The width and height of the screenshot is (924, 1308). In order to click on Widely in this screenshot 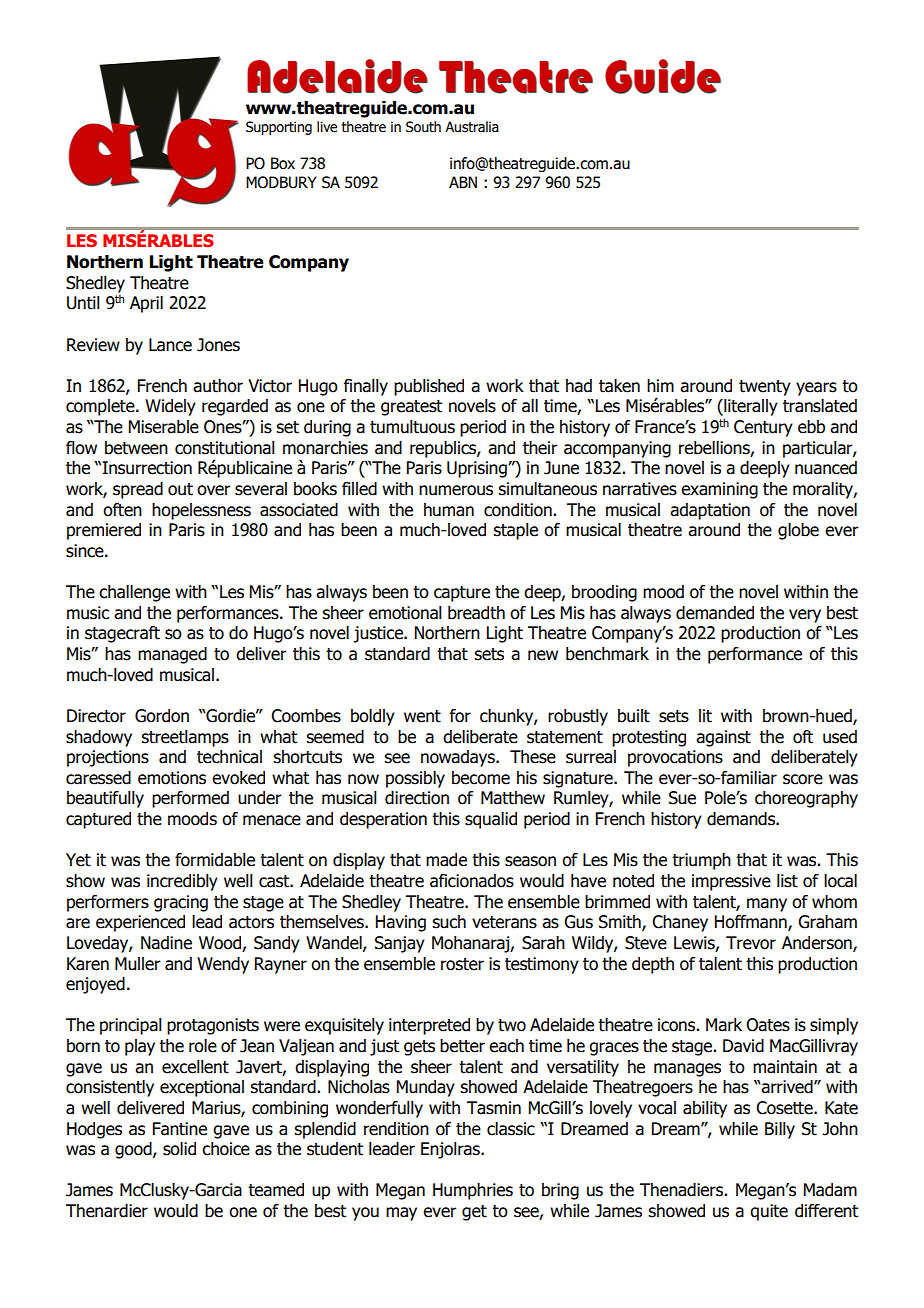, I will do `click(170, 407)`.
